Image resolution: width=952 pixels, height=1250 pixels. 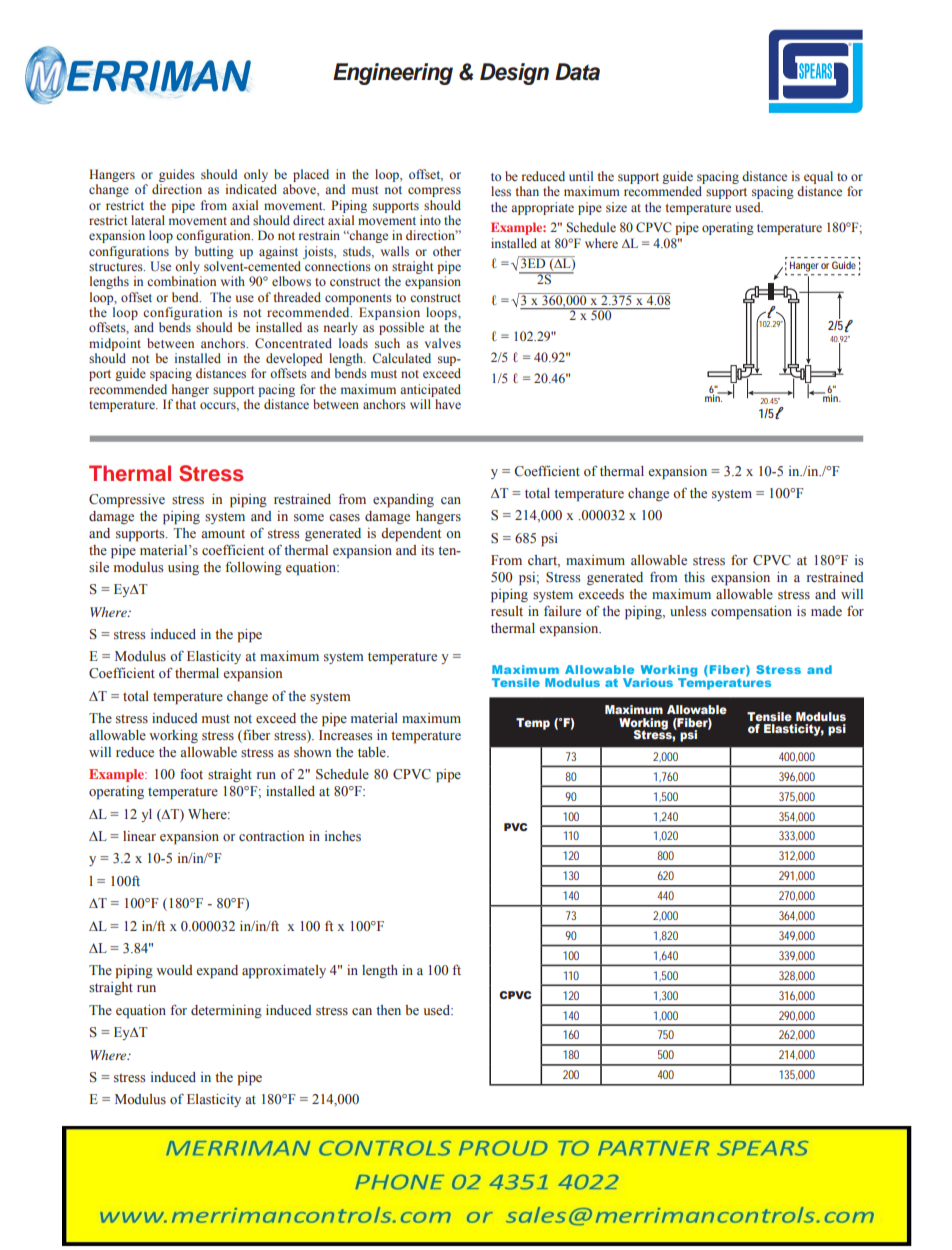 I want to click on its, so click(x=427, y=550).
